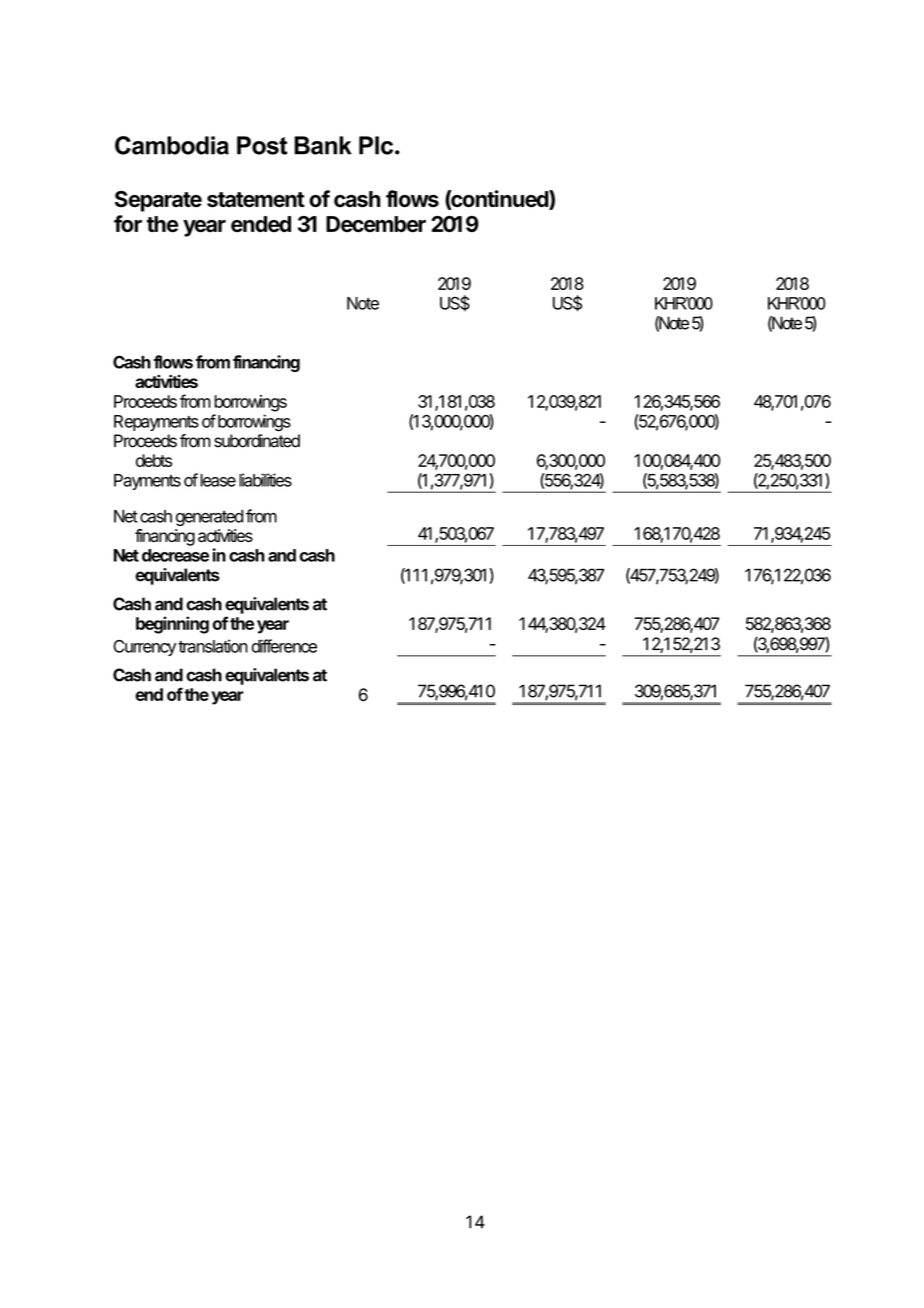 This screenshot has width=924, height=1308. Describe the element at coordinates (323, 145) in the screenshot. I see `Bank` at that location.
